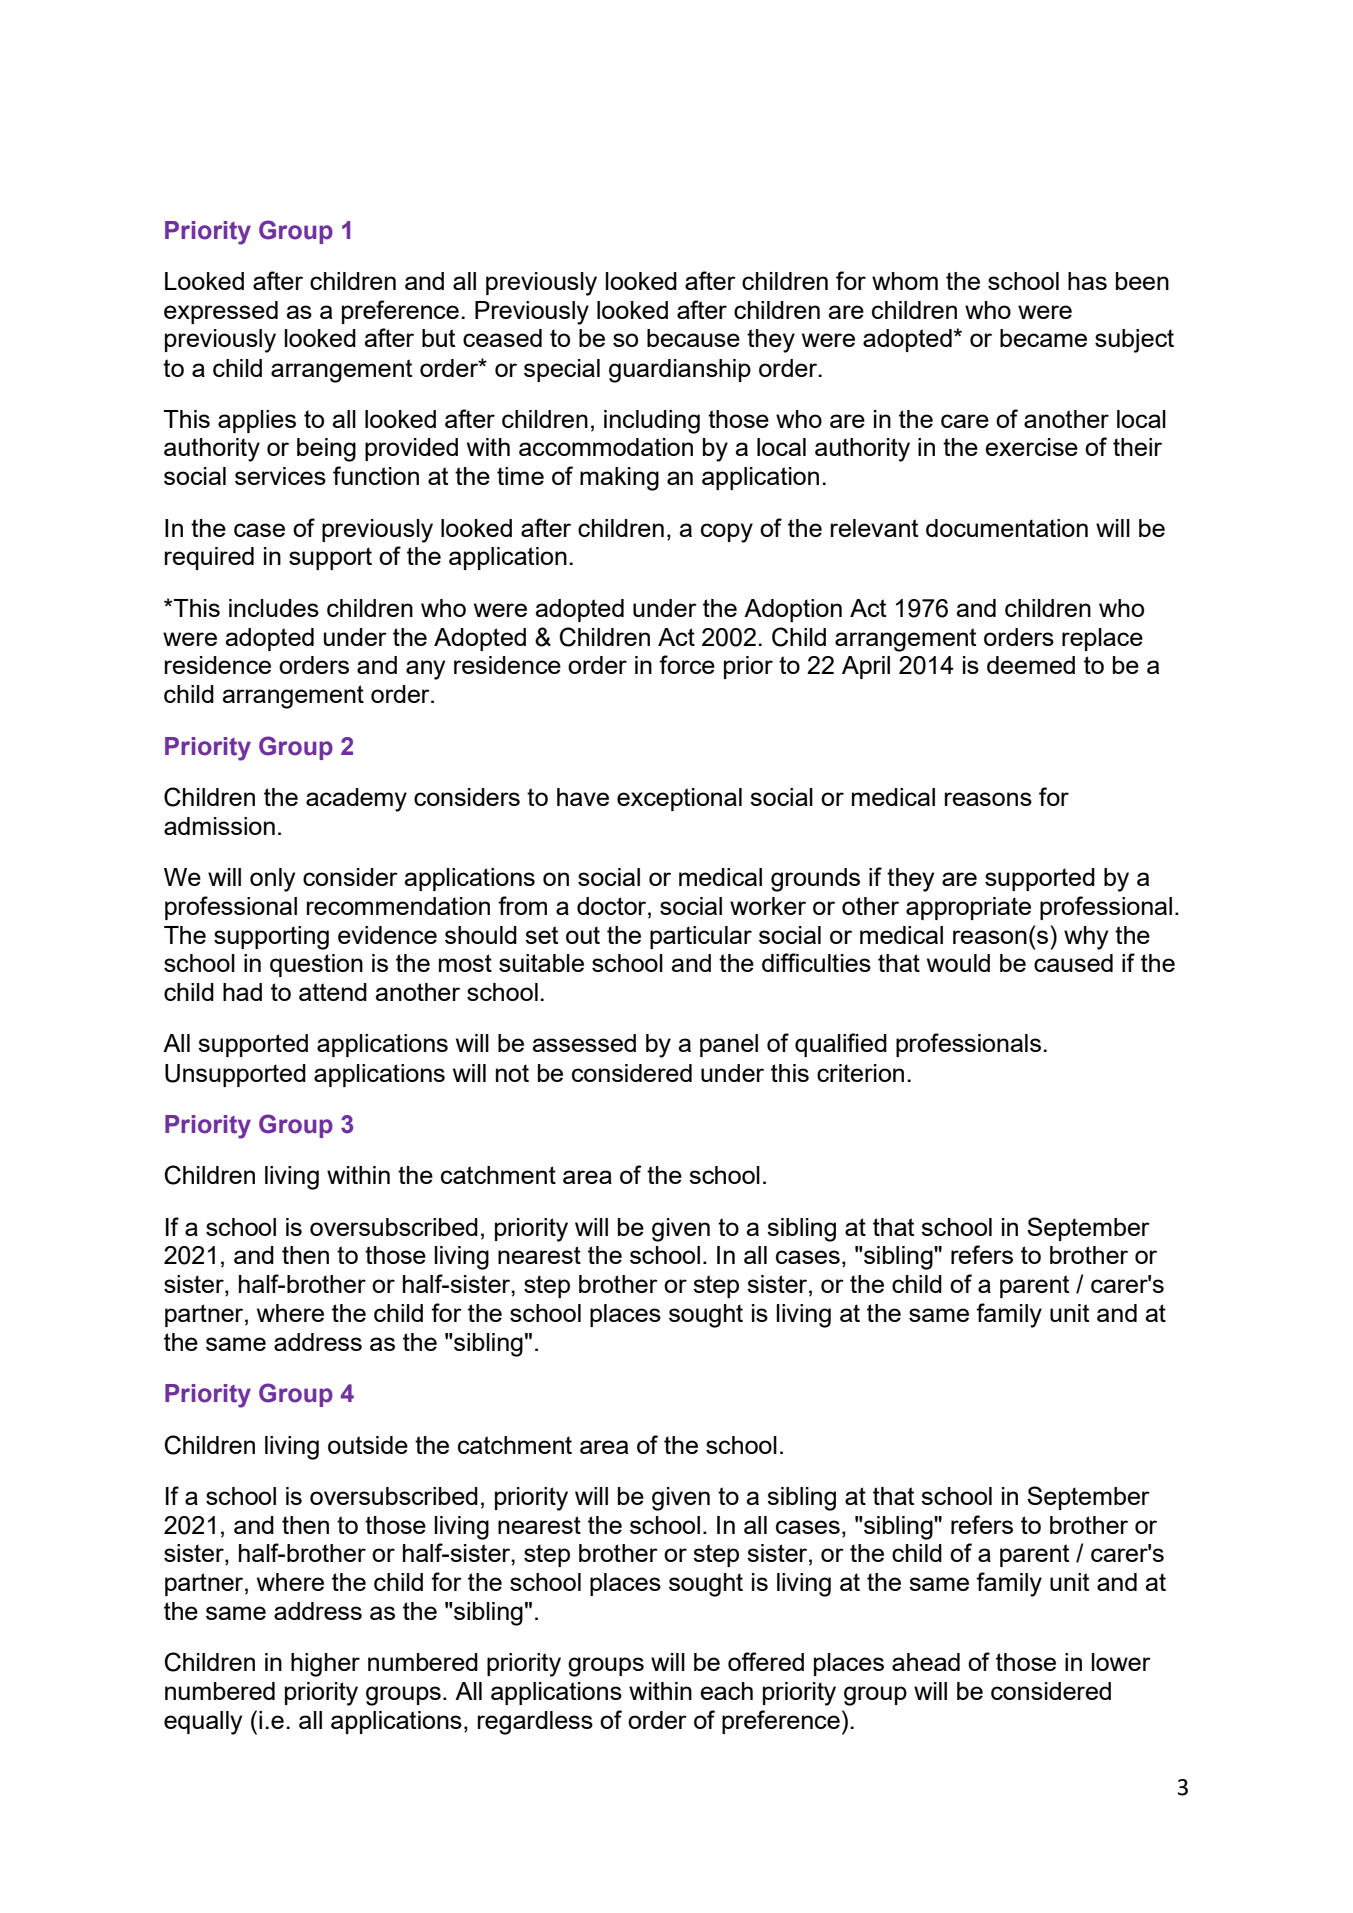 This image has height=1913, width=1353. What do you see at coordinates (729, 1045) in the image?
I see `panel` at bounding box center [729, 1045].
